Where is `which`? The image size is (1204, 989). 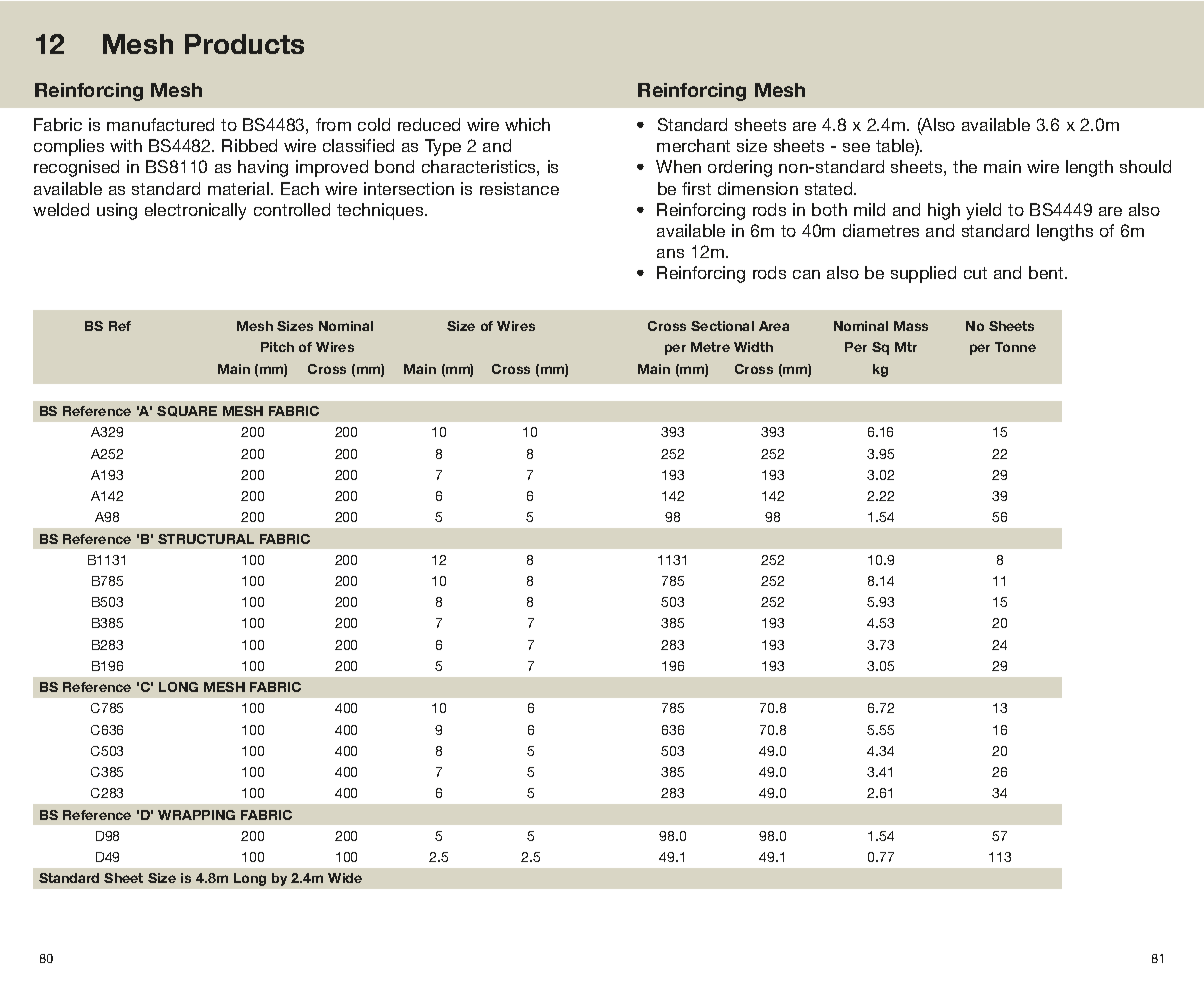 which is located at coordinates (527, 124).
